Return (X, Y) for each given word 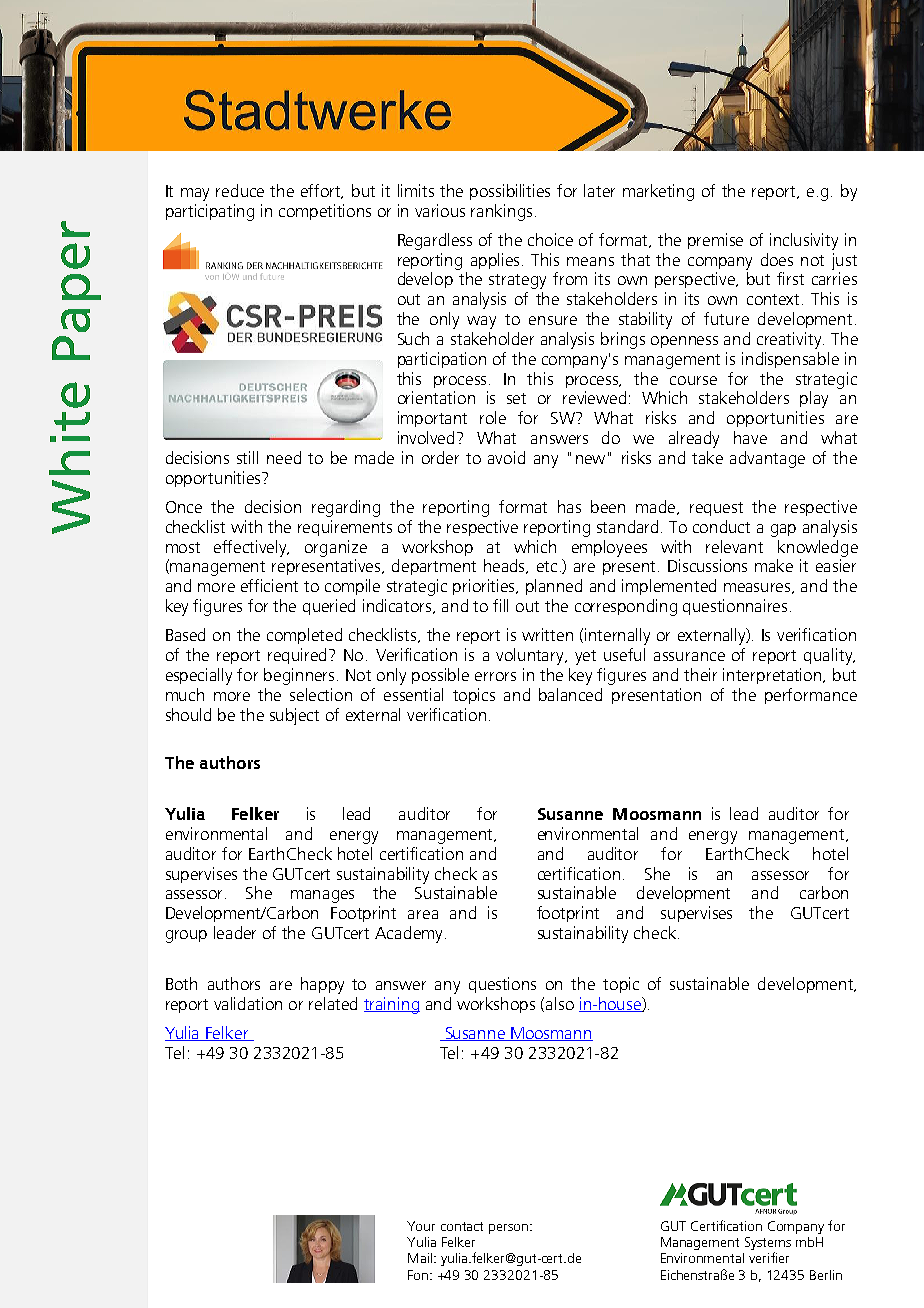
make (774, 565)
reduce (240, 190)
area (423, 914)
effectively (251, 548)
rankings (501, 212)
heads (506, 566)
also (560, 1003)
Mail (420, 1258)
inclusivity (804, 241)
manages (322, 896)
